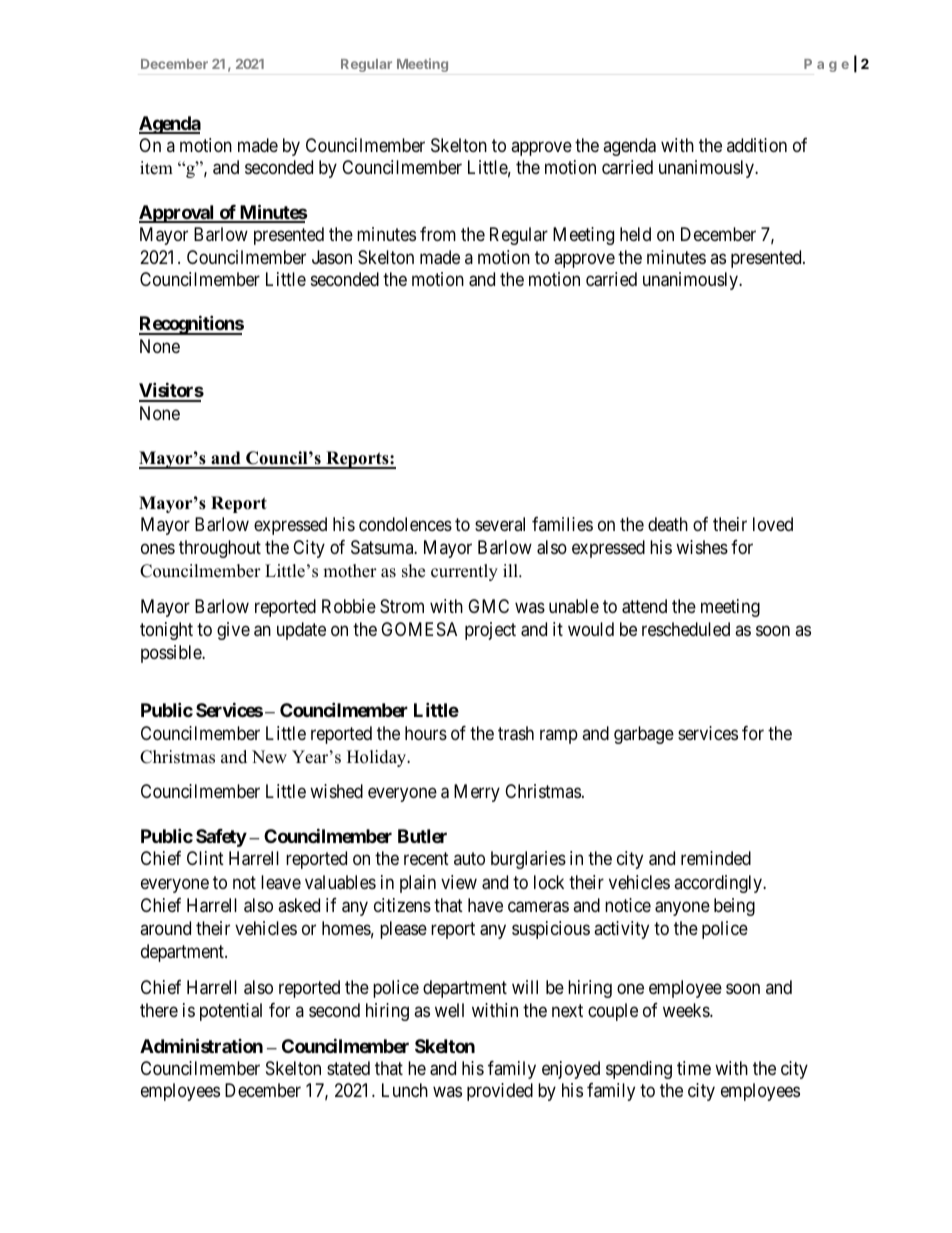 The width and height of the page is (952, 1233). Describe the element at coordinates (488, 606) in the page. I see `GMC` at that location.
